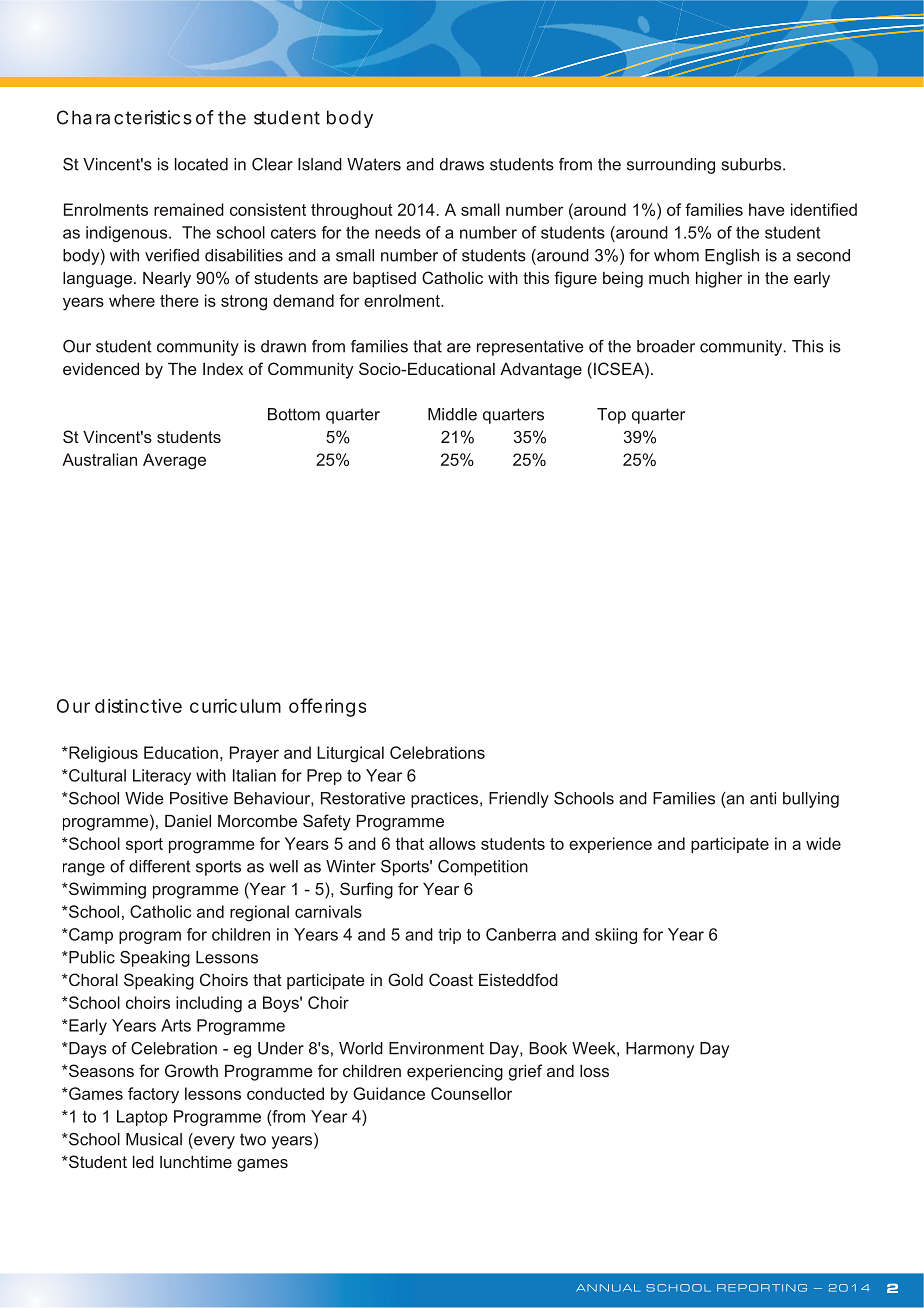 This screenshot has width=924, height=1308. Describe the element at coordinates (471, 1093) in the screenshot. I see `Counsellor` at that location.
